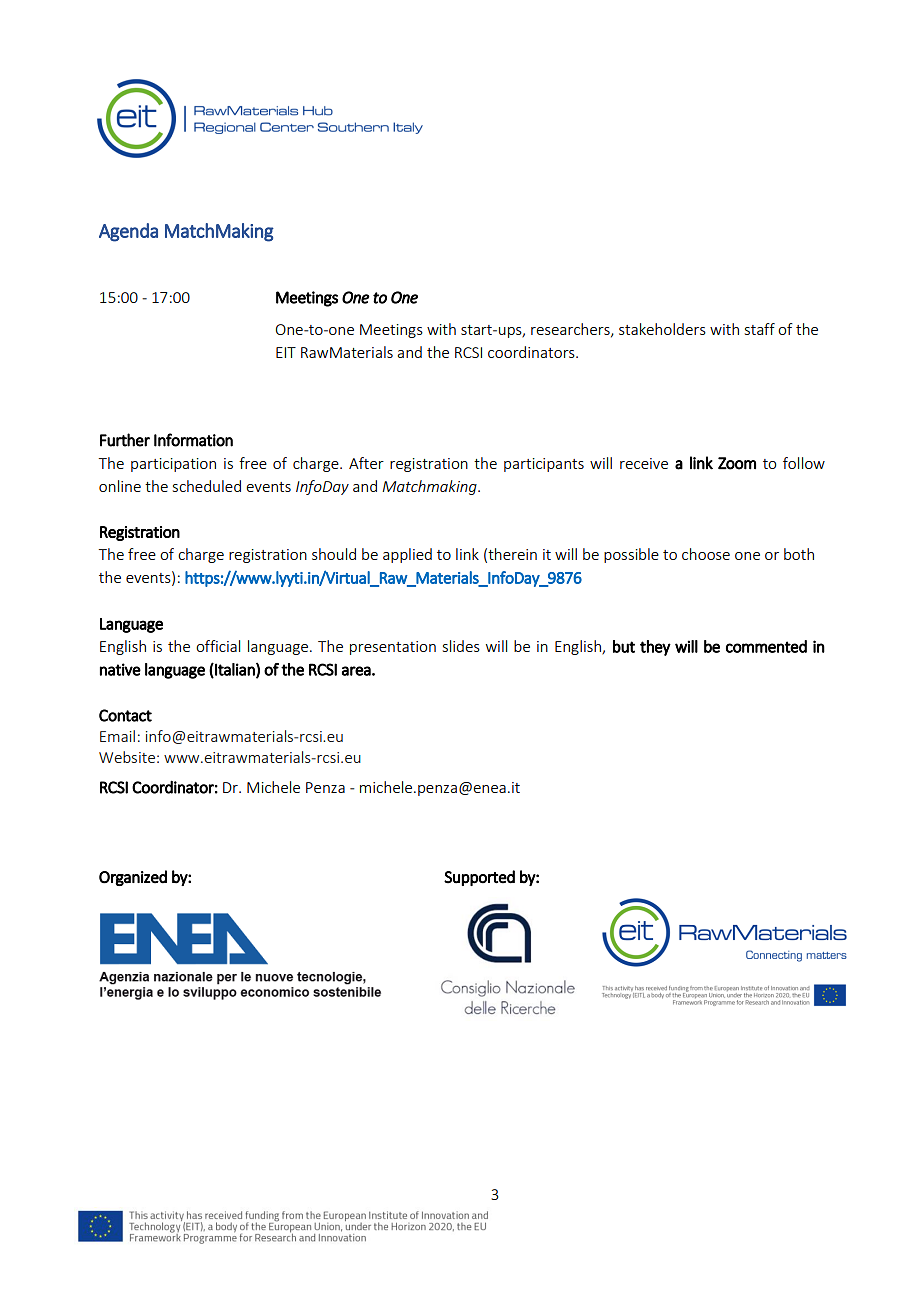 This screenshot has height=1308, width=924. Describe the element at coordinates (760, 329) in the screenshot. I see `staff` at that location.
